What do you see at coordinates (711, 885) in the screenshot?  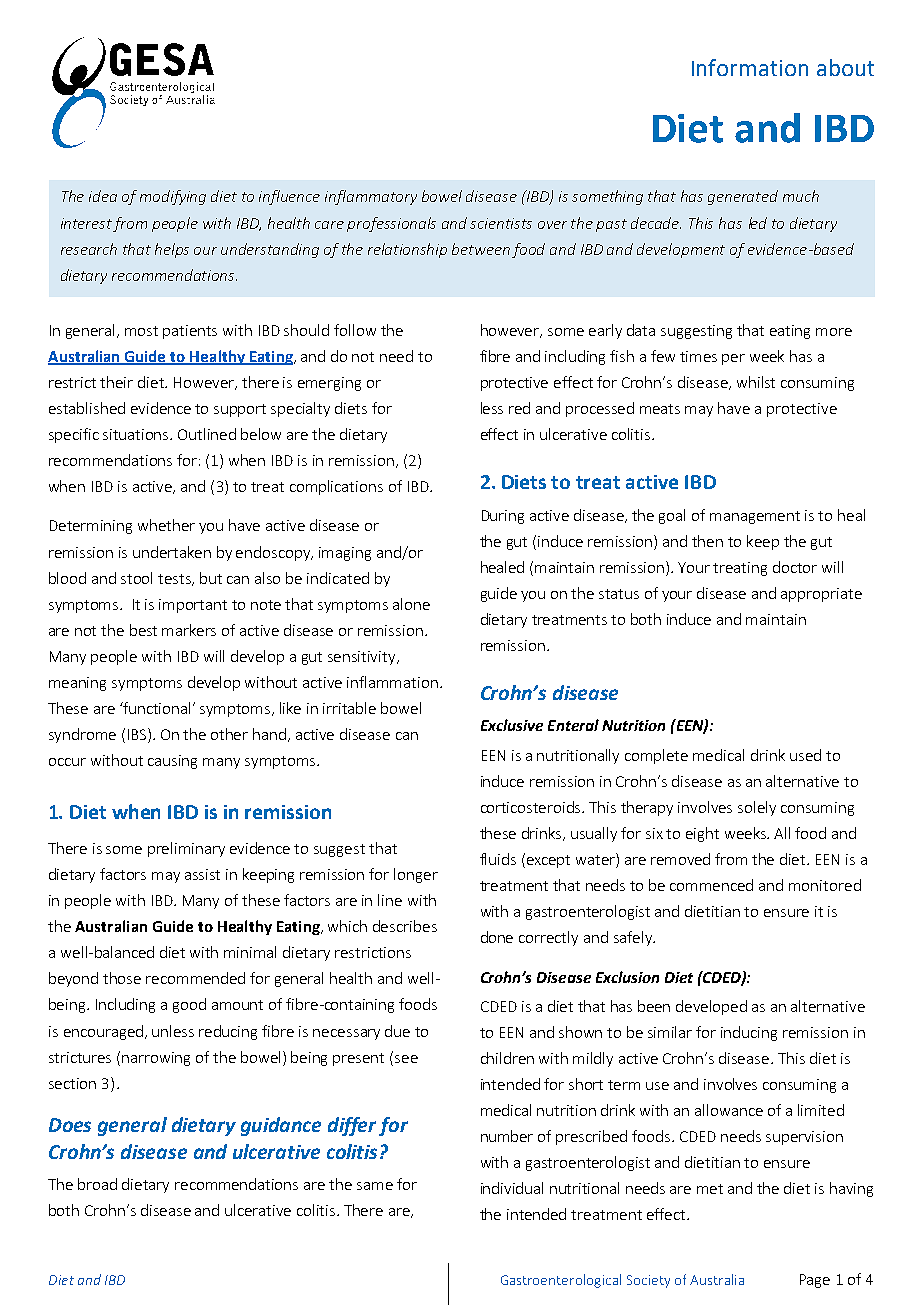 I see `commenced` at bounding box center [711, 885].
